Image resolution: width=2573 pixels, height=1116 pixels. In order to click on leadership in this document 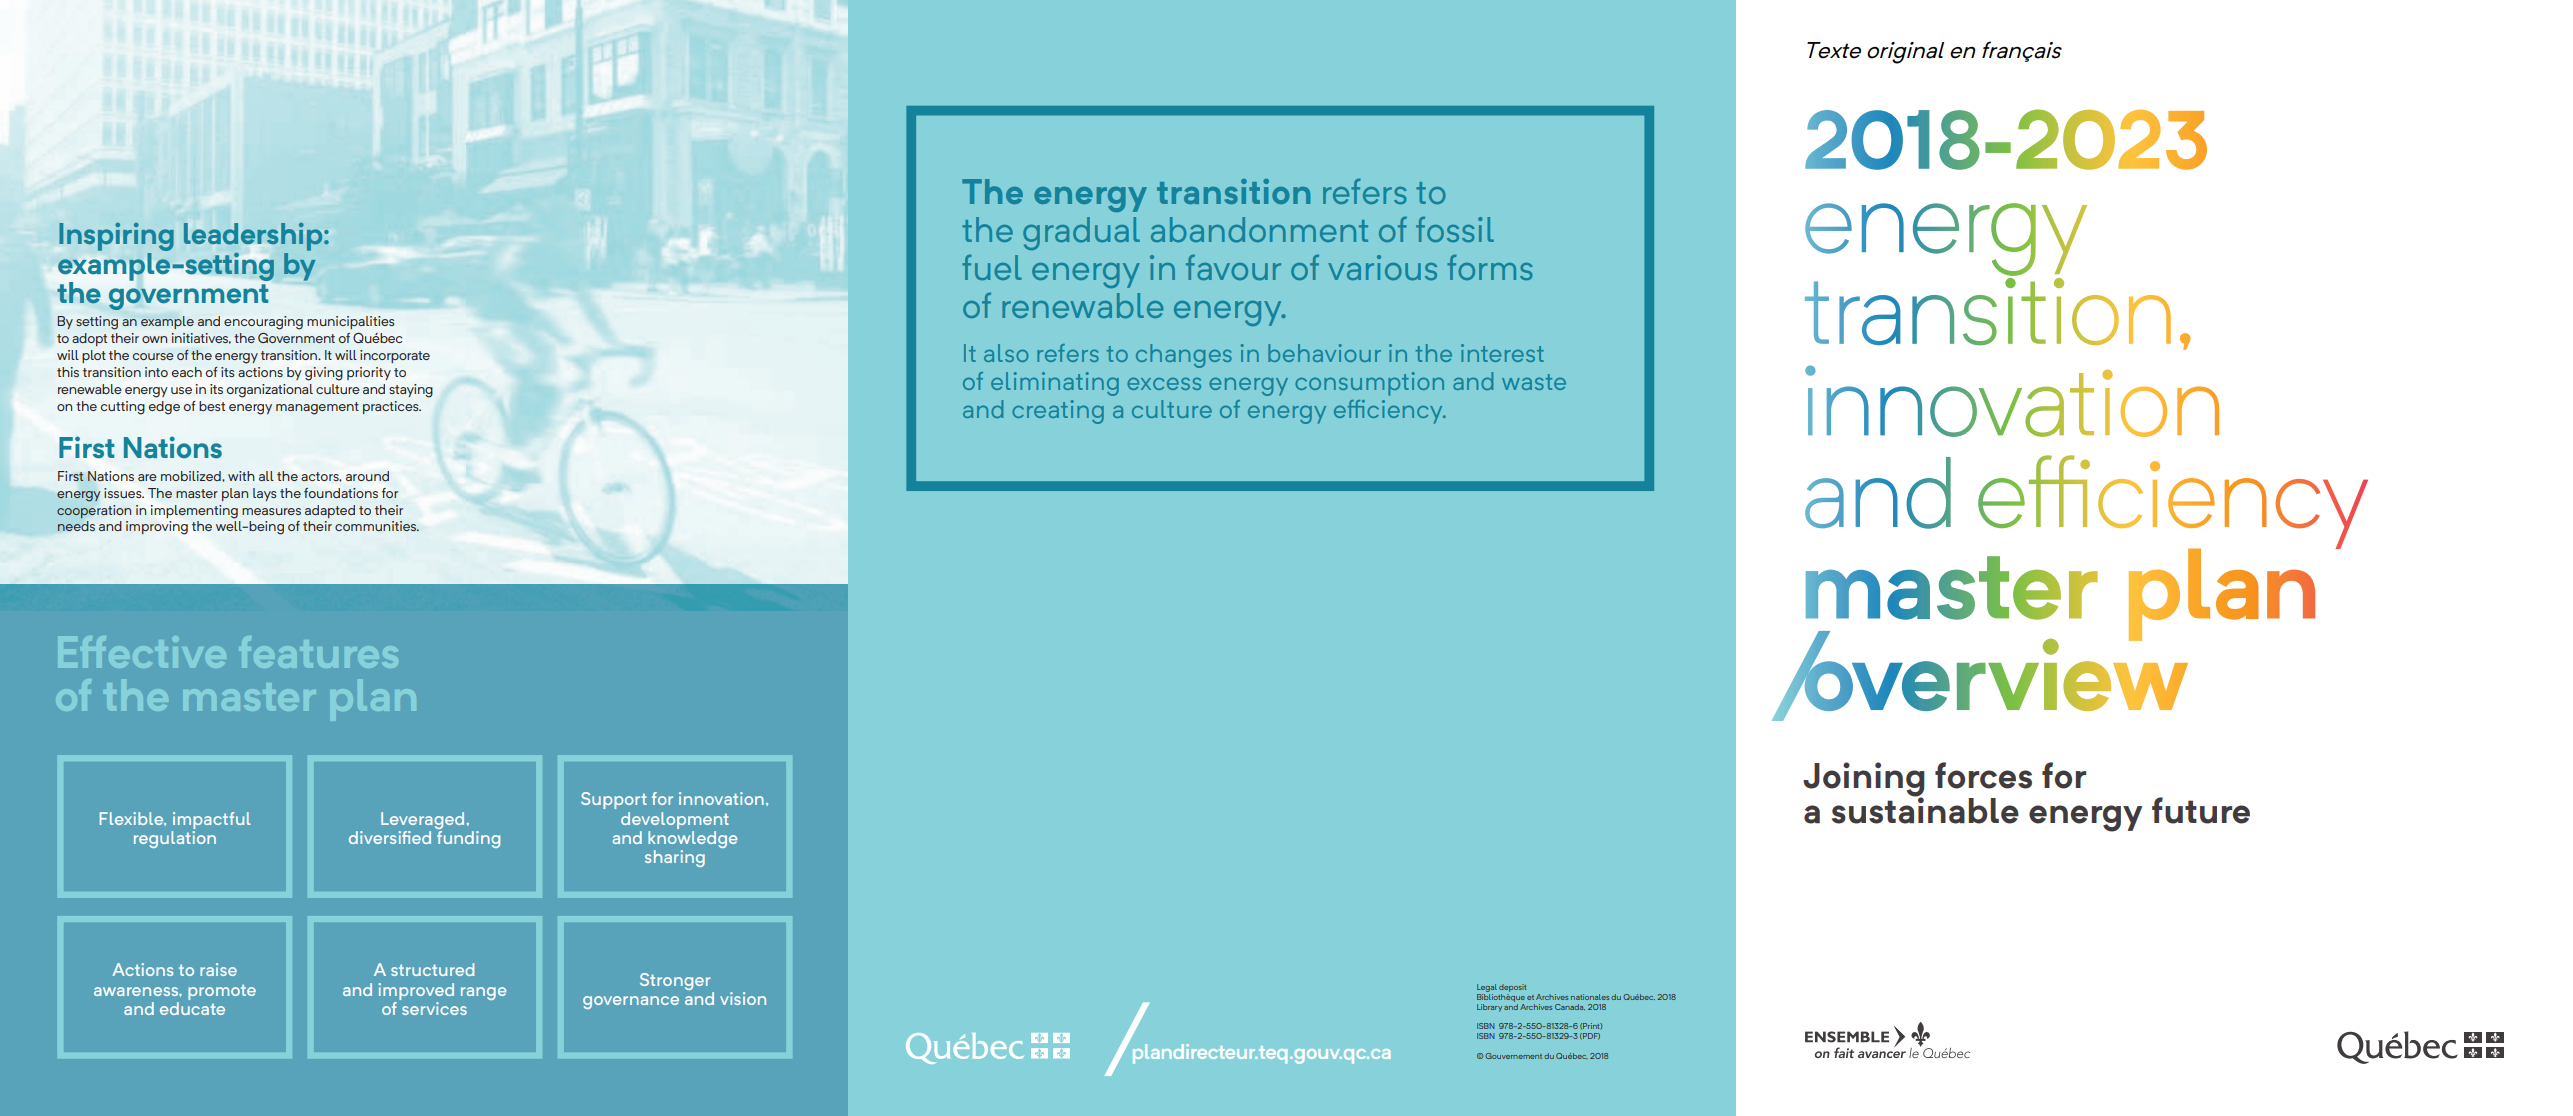, I will do `click(254, 237)`.
